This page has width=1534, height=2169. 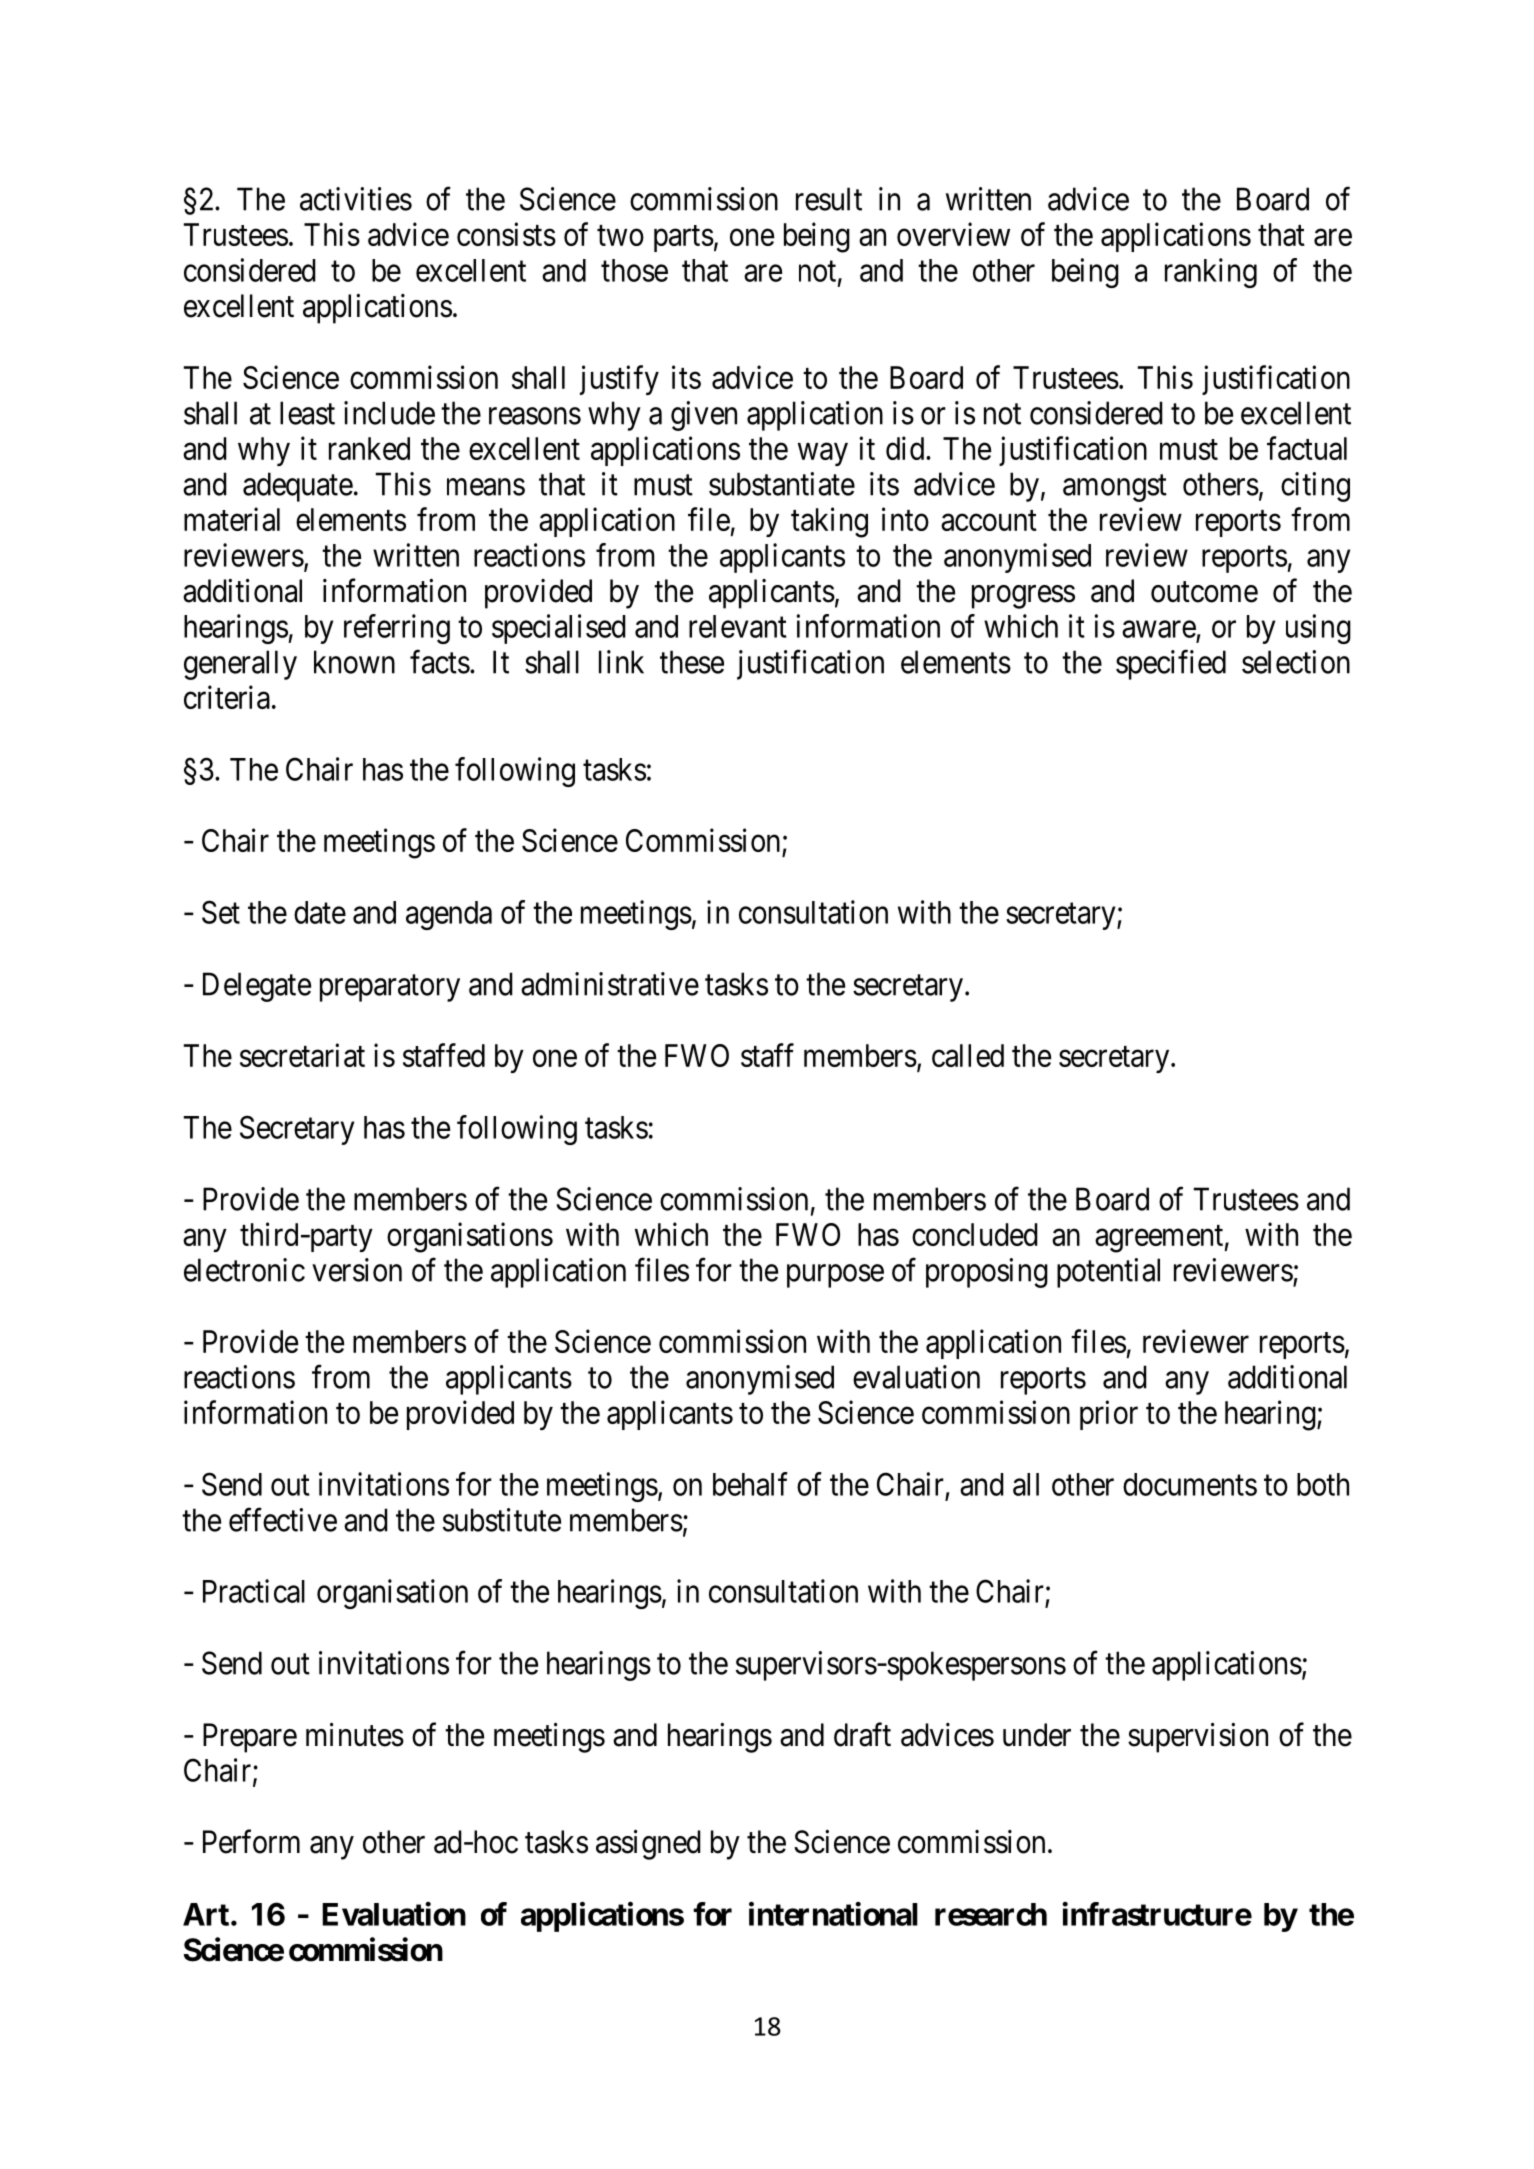 What do you see at coordinates (1211, 273) in the page?
I see `ranking` at bounding box center [1211, 273].
